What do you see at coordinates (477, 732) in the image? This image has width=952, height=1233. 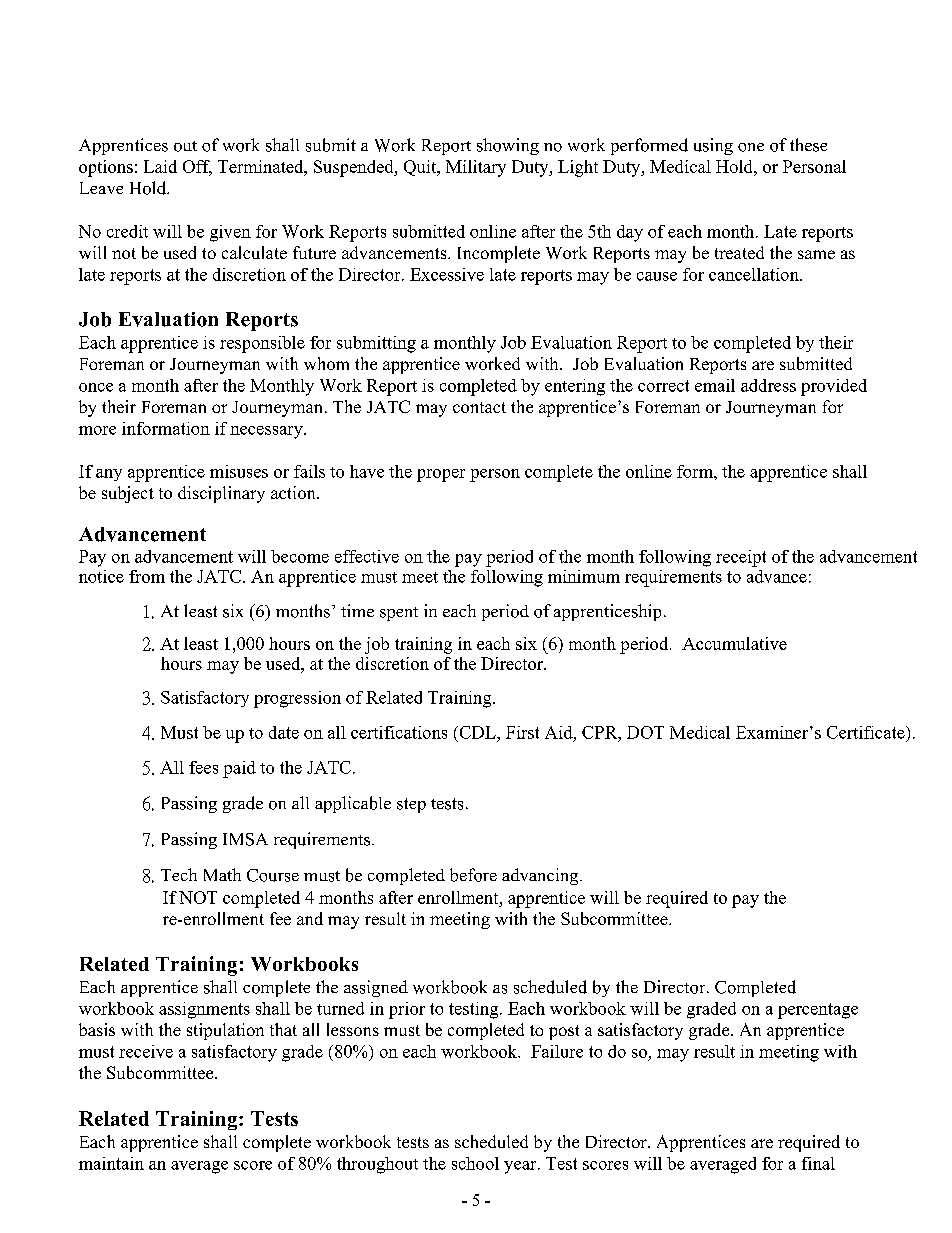 I see `CDL` at bounding box center [477, 732].
